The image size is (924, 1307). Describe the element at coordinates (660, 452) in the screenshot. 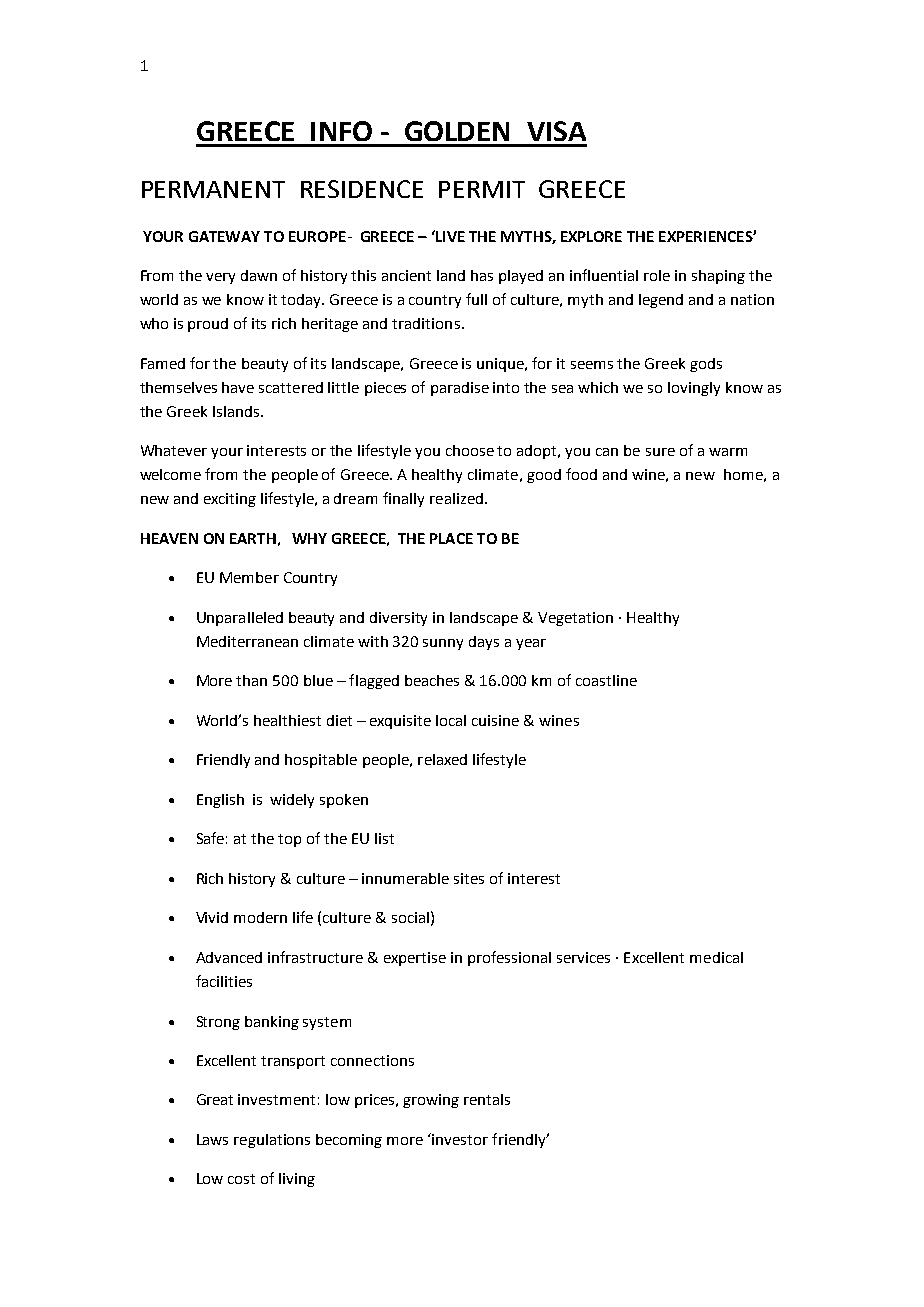

I see `sure` at that location.
